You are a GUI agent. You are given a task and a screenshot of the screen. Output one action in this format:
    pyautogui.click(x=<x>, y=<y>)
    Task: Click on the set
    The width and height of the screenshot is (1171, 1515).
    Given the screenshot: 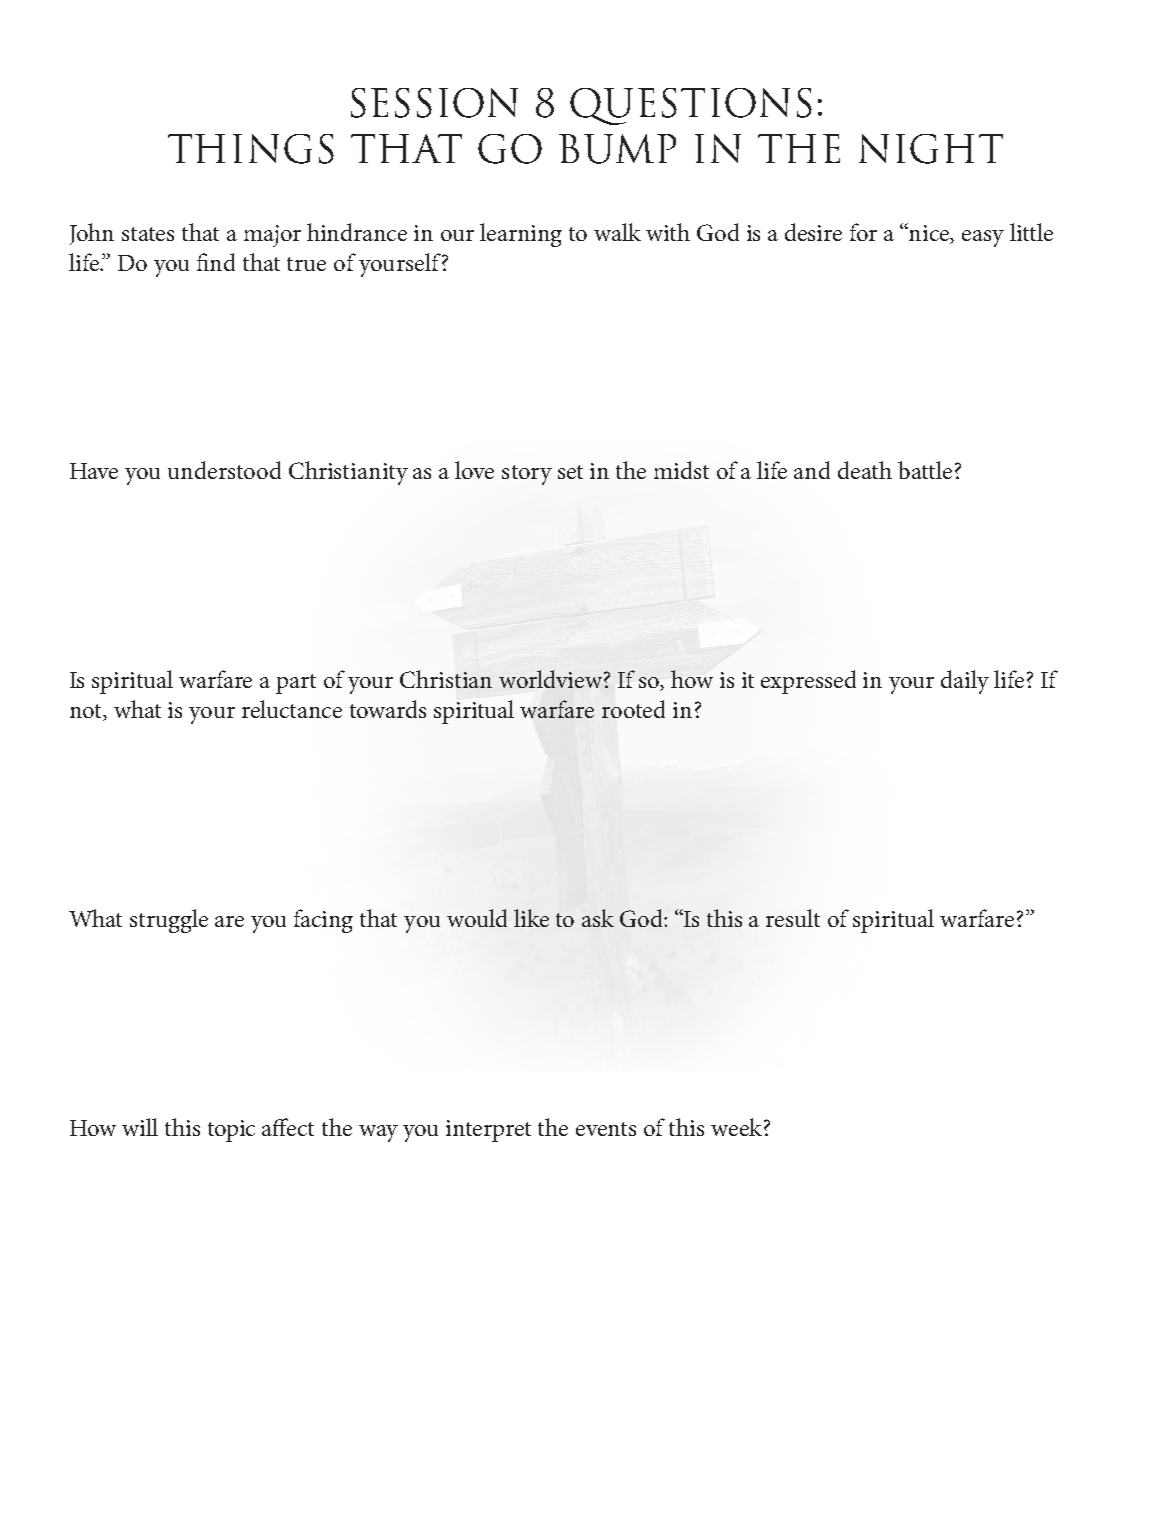 What is the action you would take?
    pyautogui.click(x=570, y=472)
